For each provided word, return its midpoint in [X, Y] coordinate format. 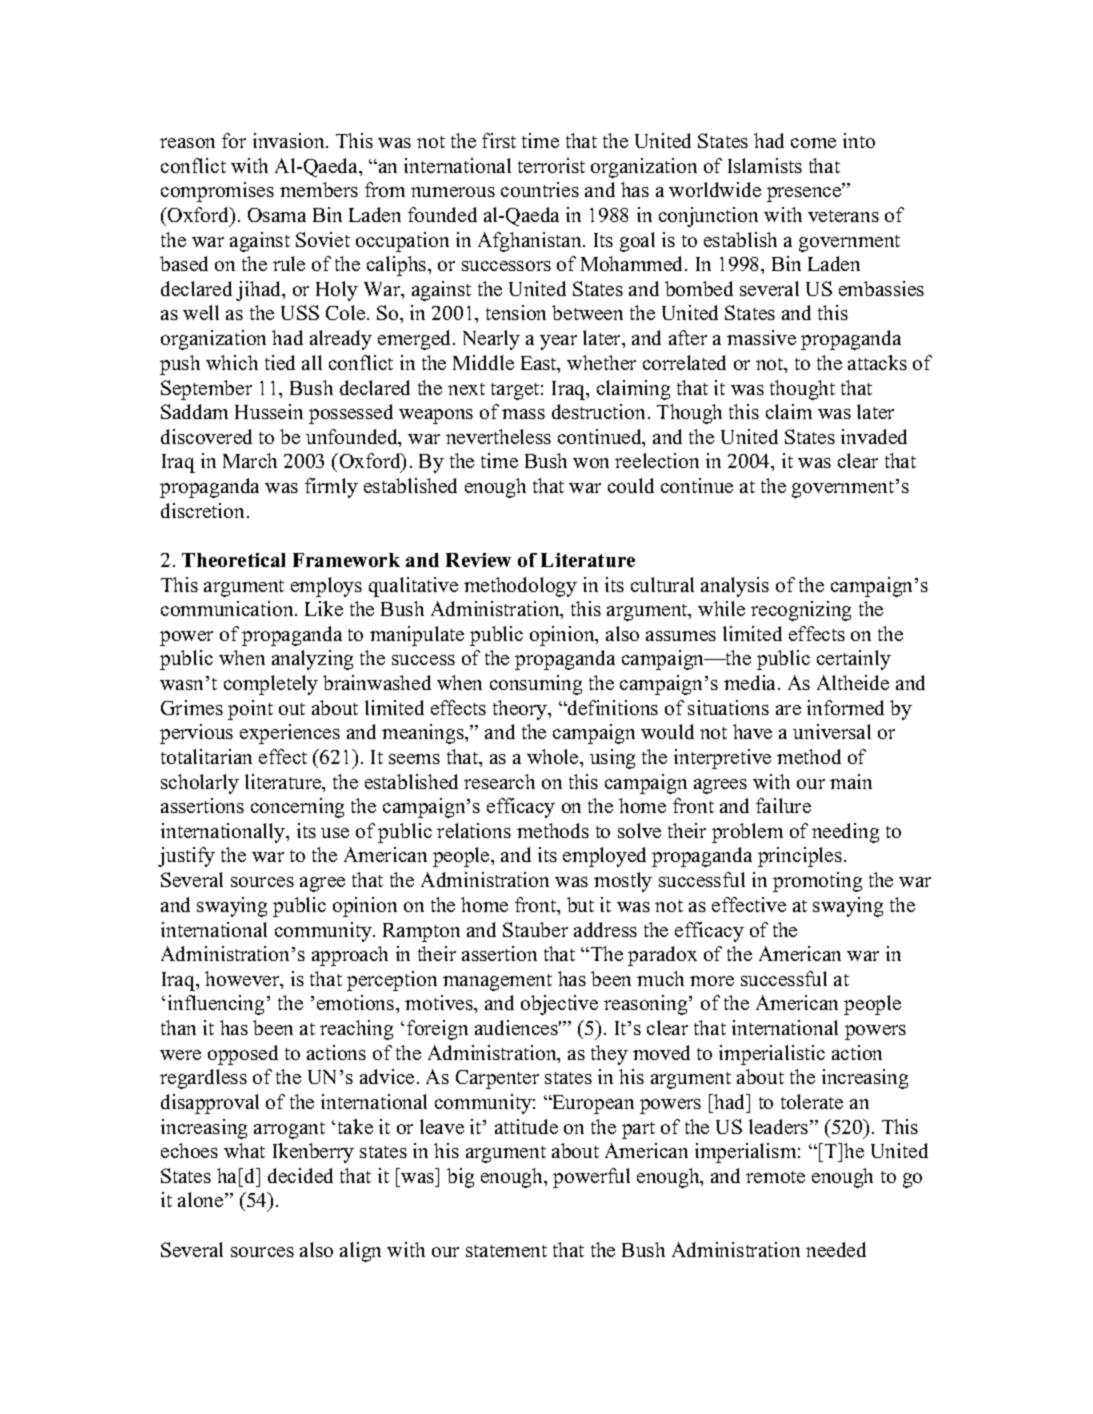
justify [186, 857]
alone [202, 1199]
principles [800, 857]
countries [540, 189]
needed [836, 1249]
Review [478, 560]
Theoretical [233, 560]
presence [805, 194]
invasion [290, 140]
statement [506, 1251]
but [580, 904]
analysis [735, 587]
